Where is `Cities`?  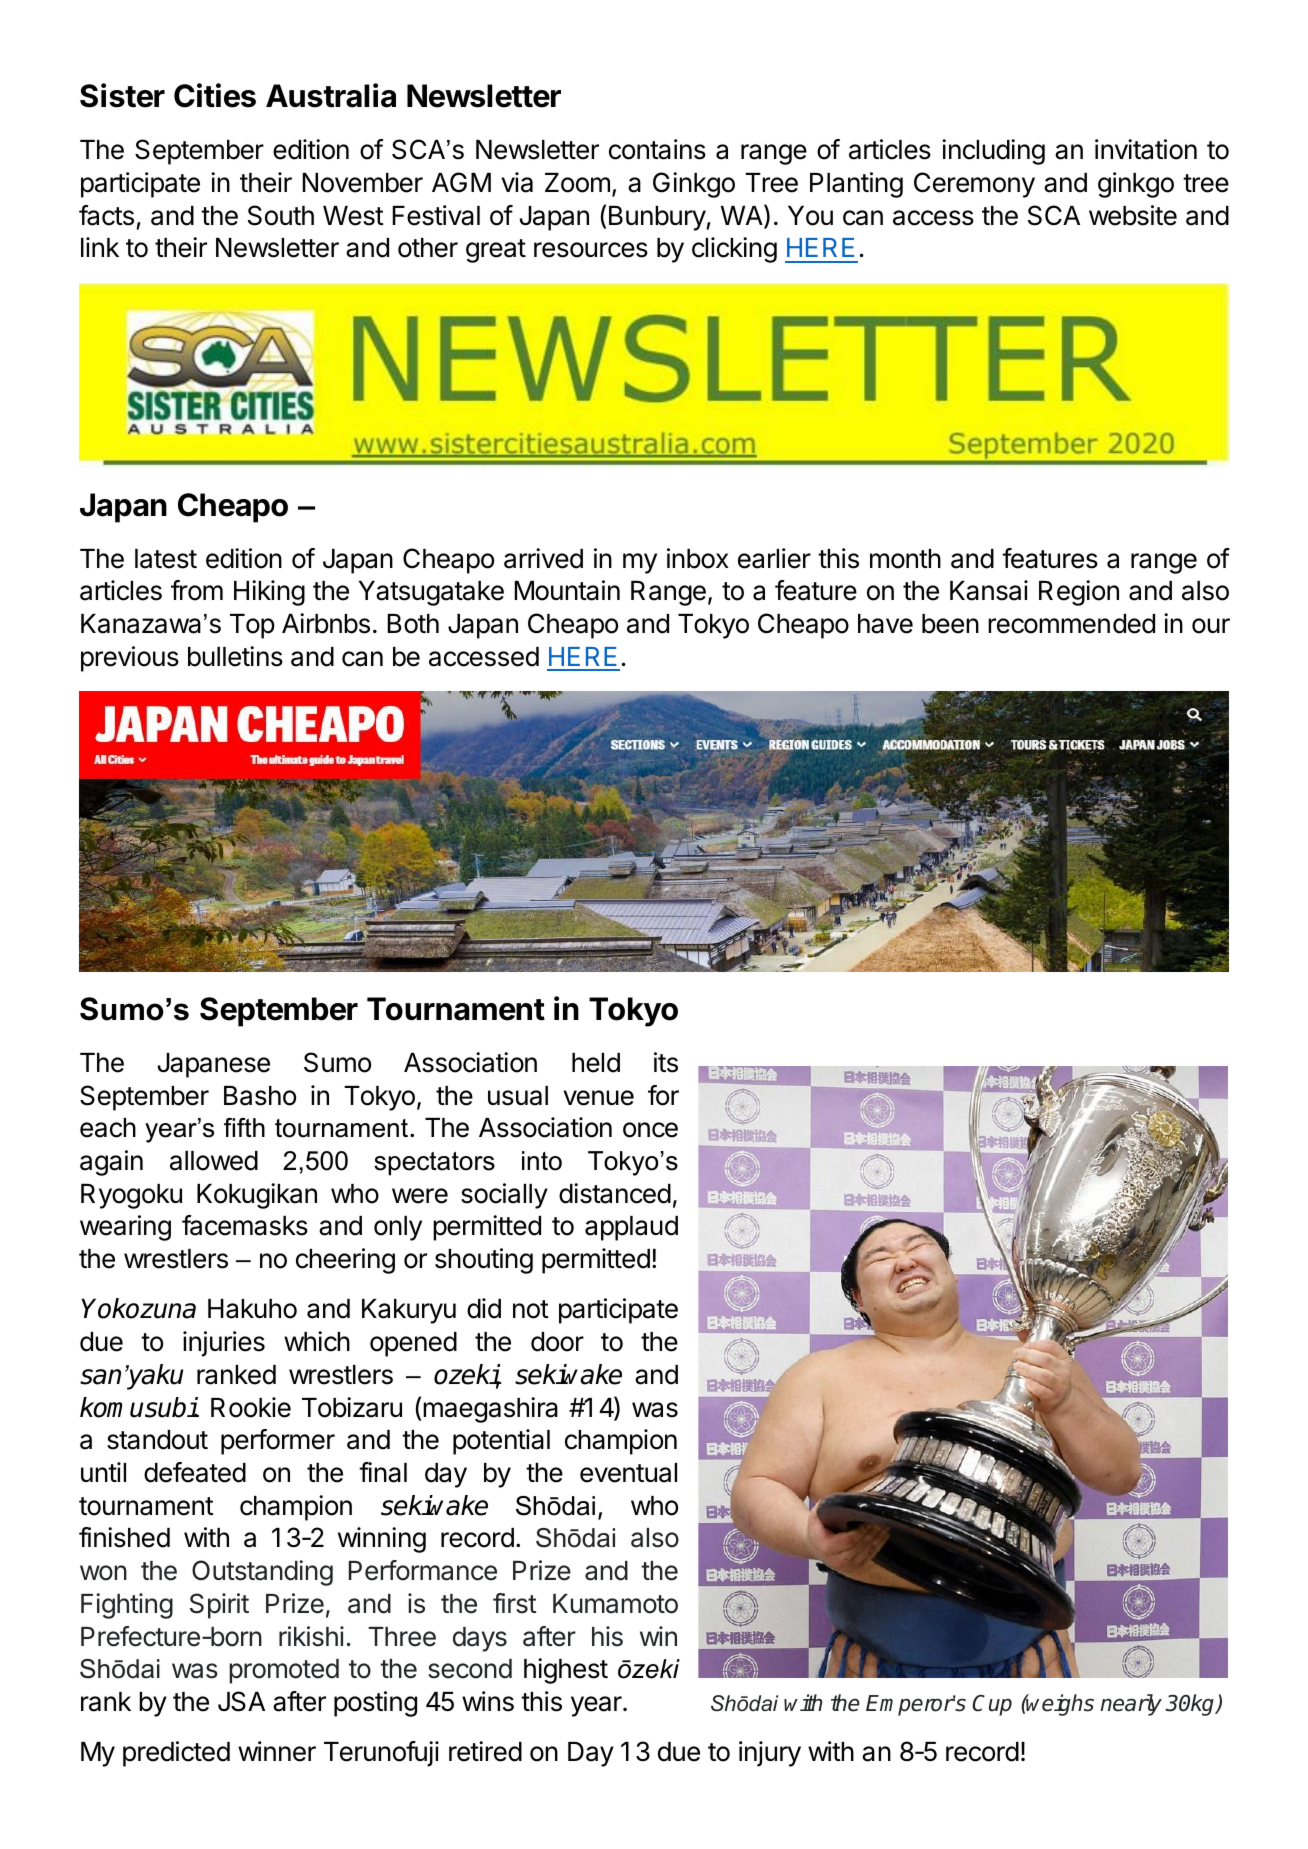
Cities is located at coordinates (215, 95).
